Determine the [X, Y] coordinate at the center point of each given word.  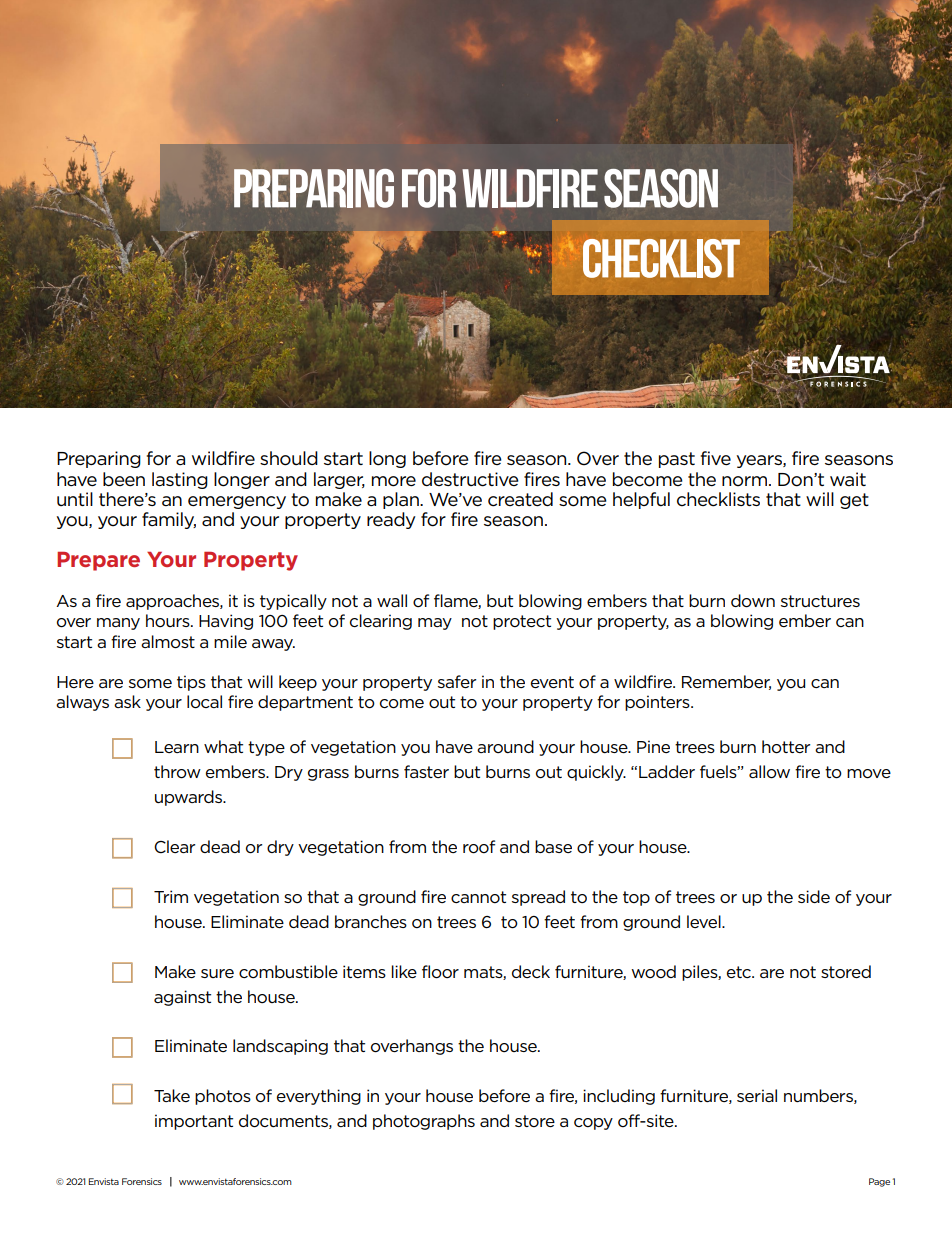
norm [744, 481]
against [182, 998]
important [194, 1122]
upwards [189, 798]
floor [440, 972]
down [753, 601]
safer [457, 681]
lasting [180, 480]
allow [769, 772]
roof [479, 847]
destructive [470, 479]
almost [168, 642]
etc [740, 972]
